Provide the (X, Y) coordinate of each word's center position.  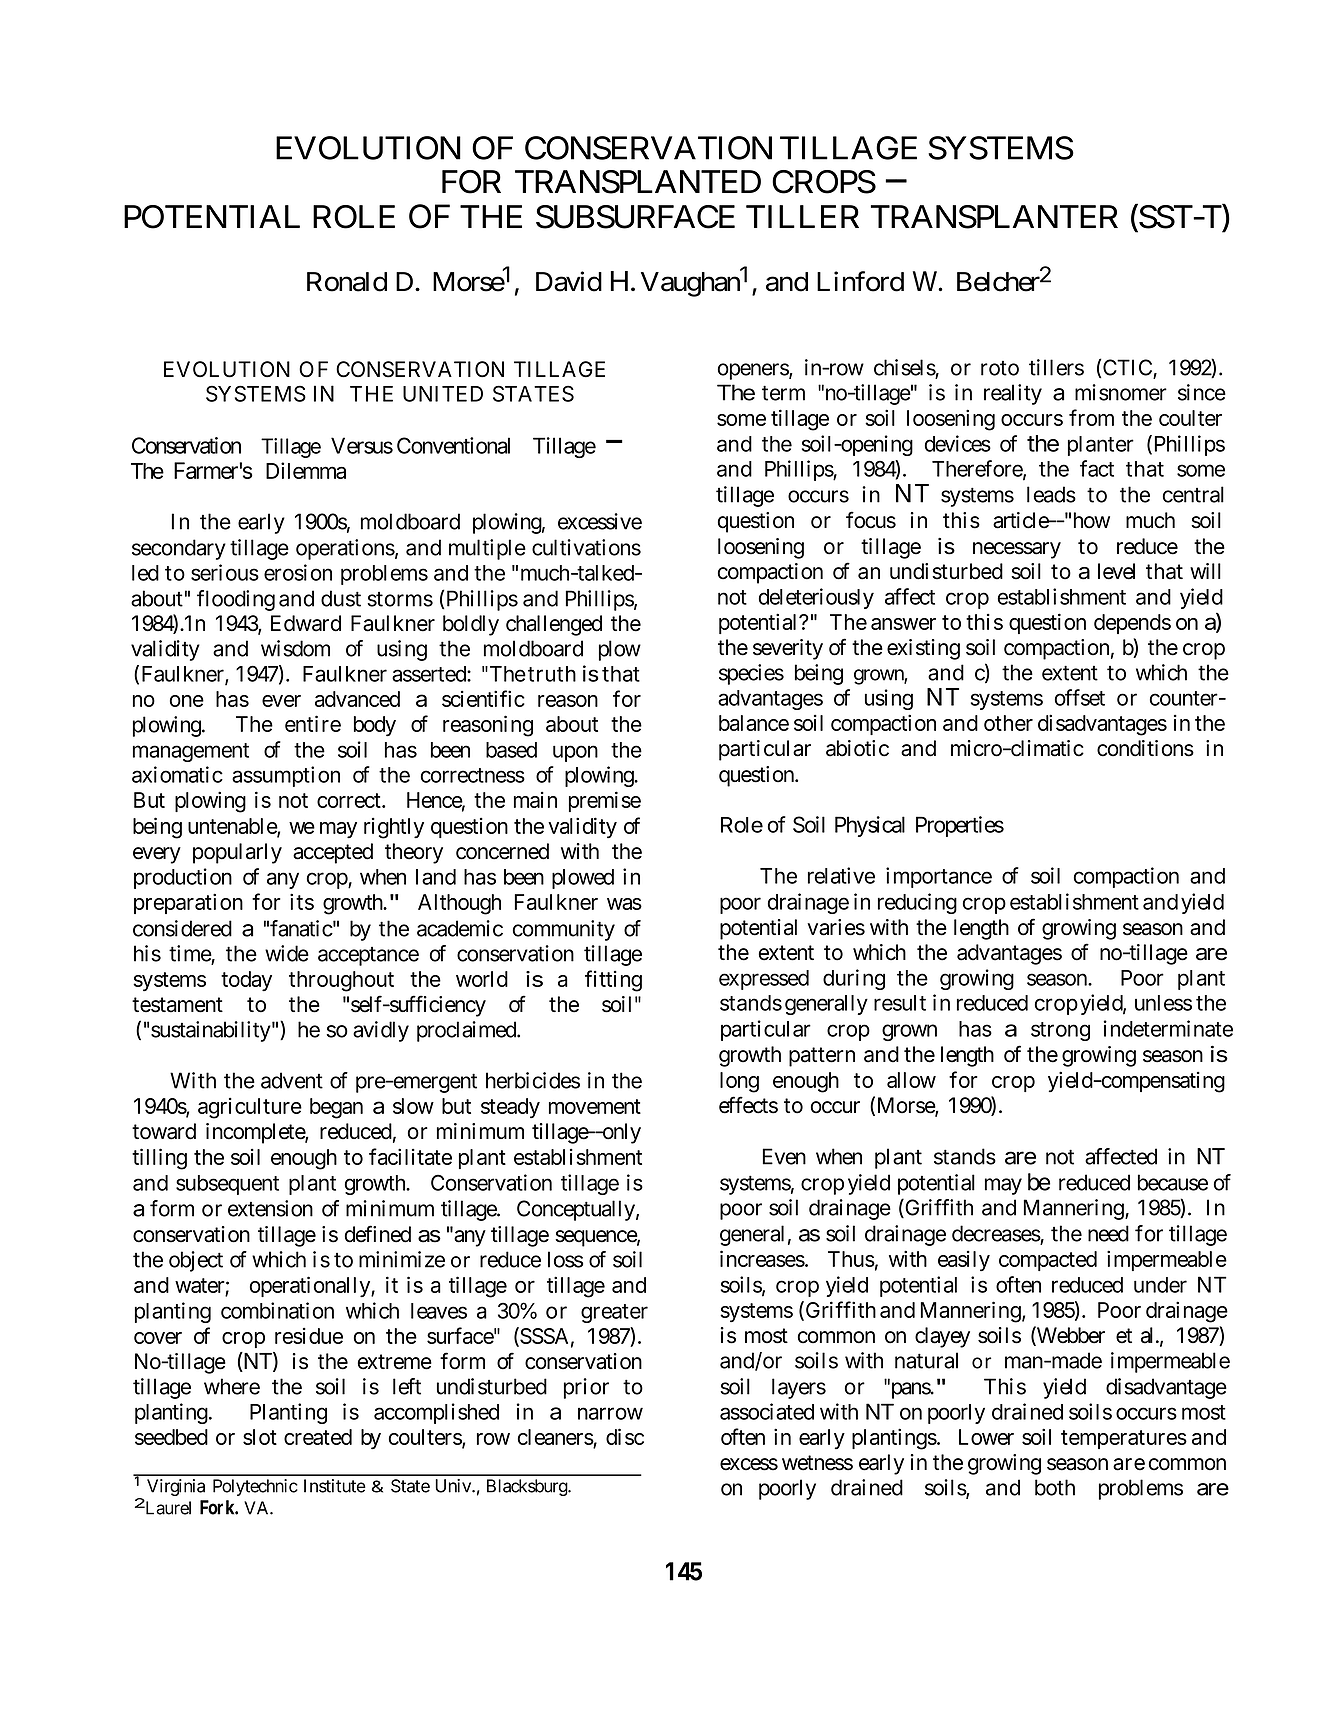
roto (1000, 368)
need (1108, 1233)
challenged (554, 625)
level (1116, 571)
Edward (306, 623)
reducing (917, 903)
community (564, 930)
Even (784, 1156)
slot (260, 1437)
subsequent (227, 1185)
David (569, 281)
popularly (237, 853)
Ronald (347, 282)
